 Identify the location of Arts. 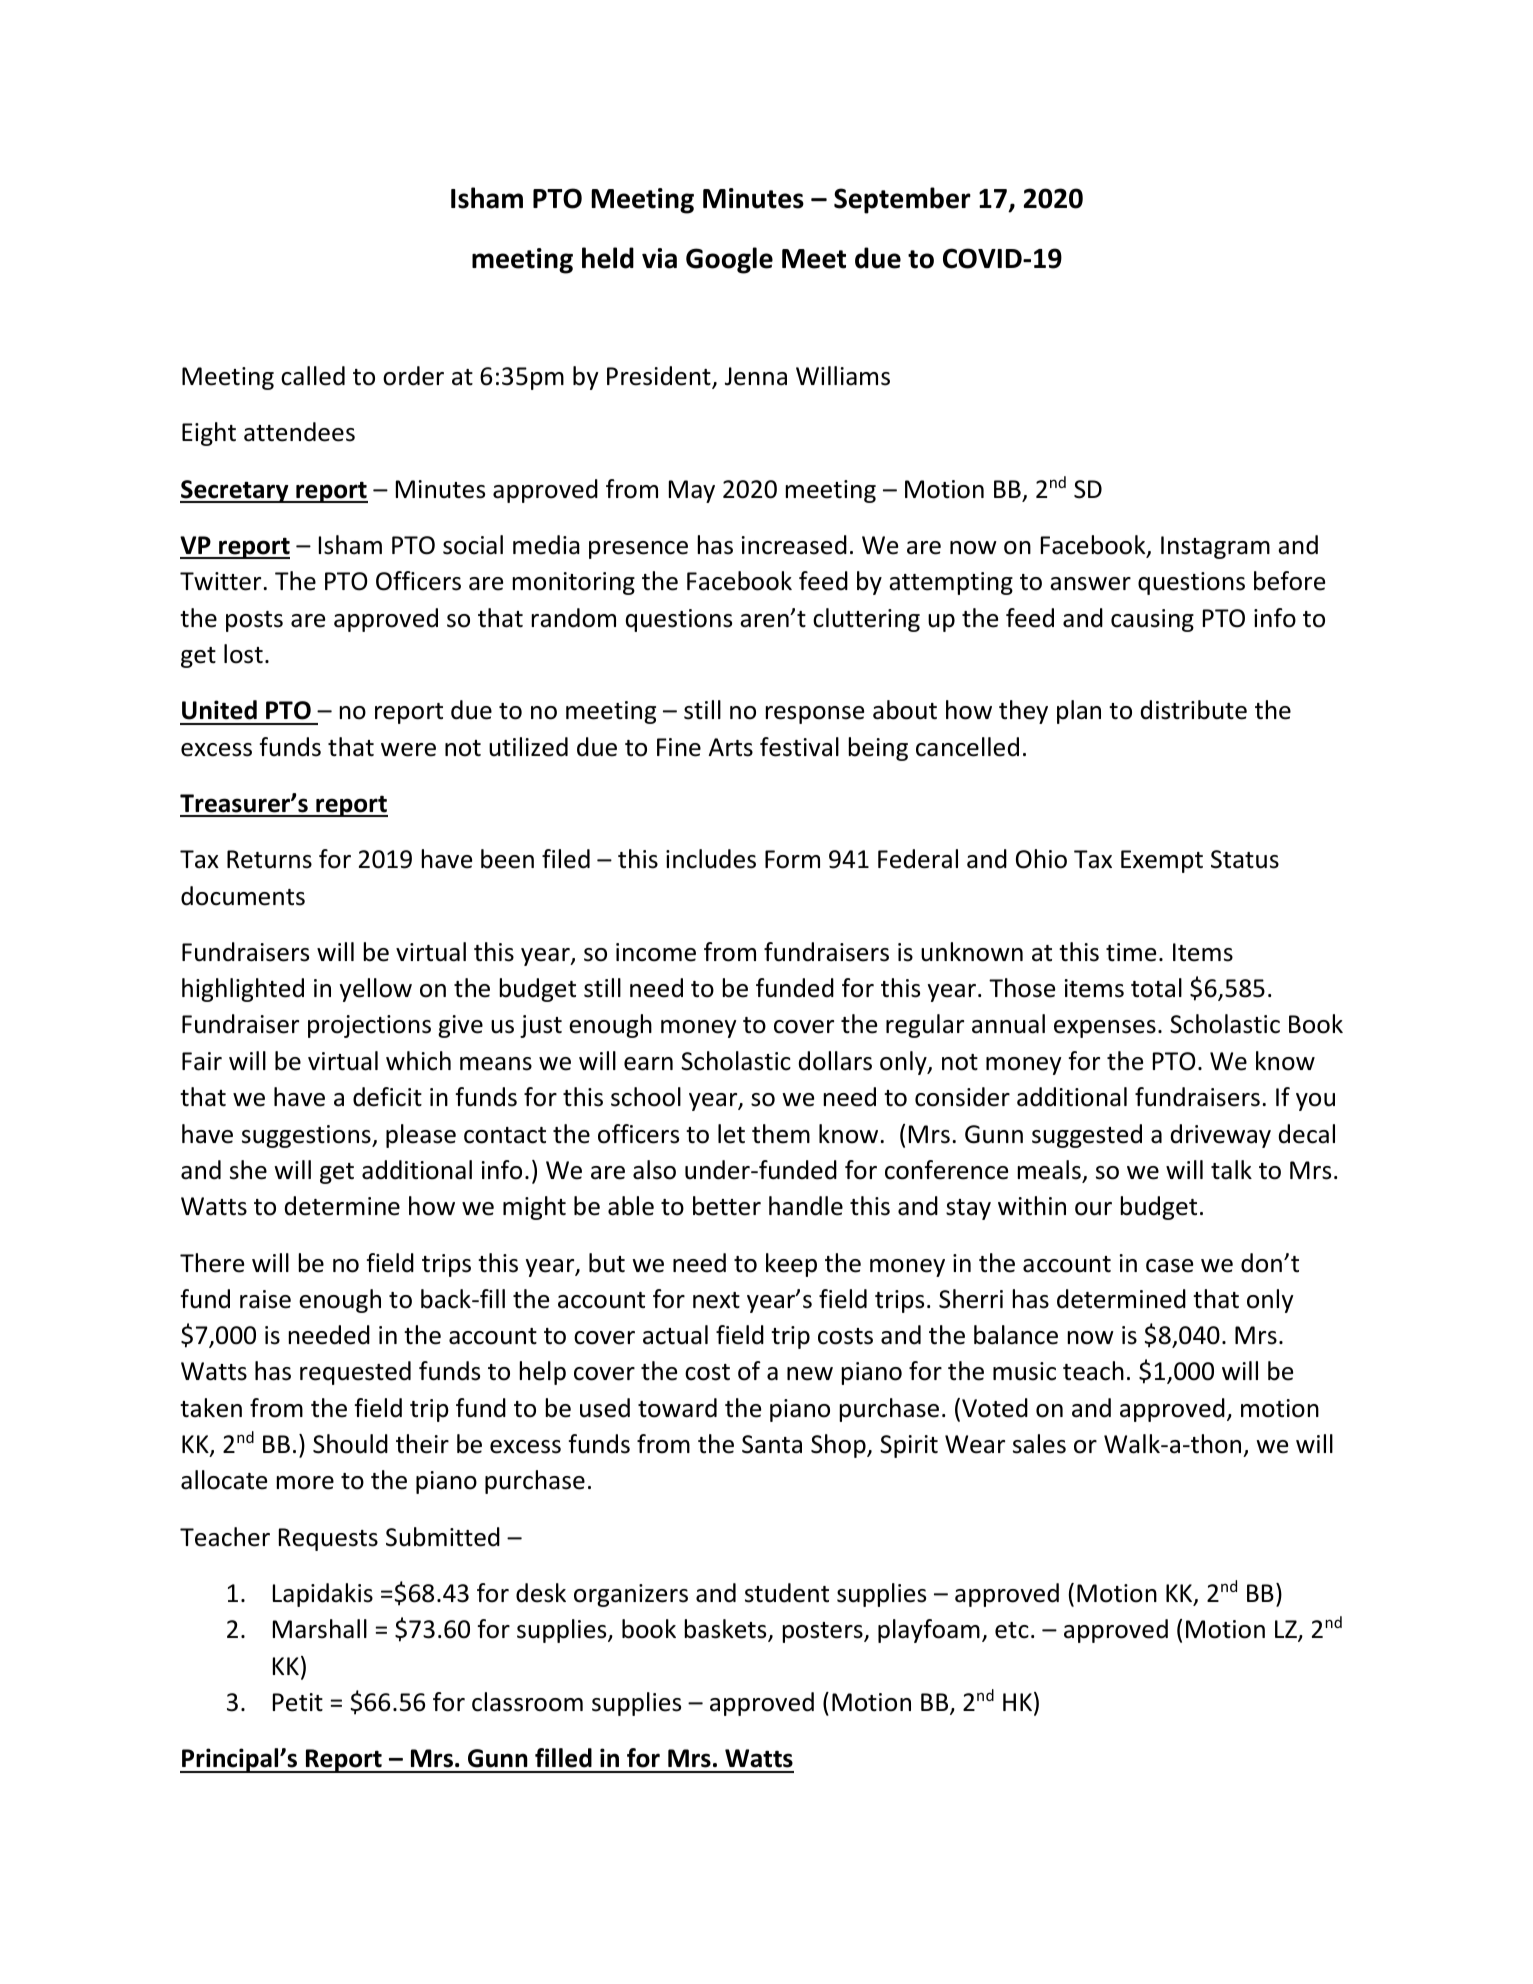
(731, 747).
